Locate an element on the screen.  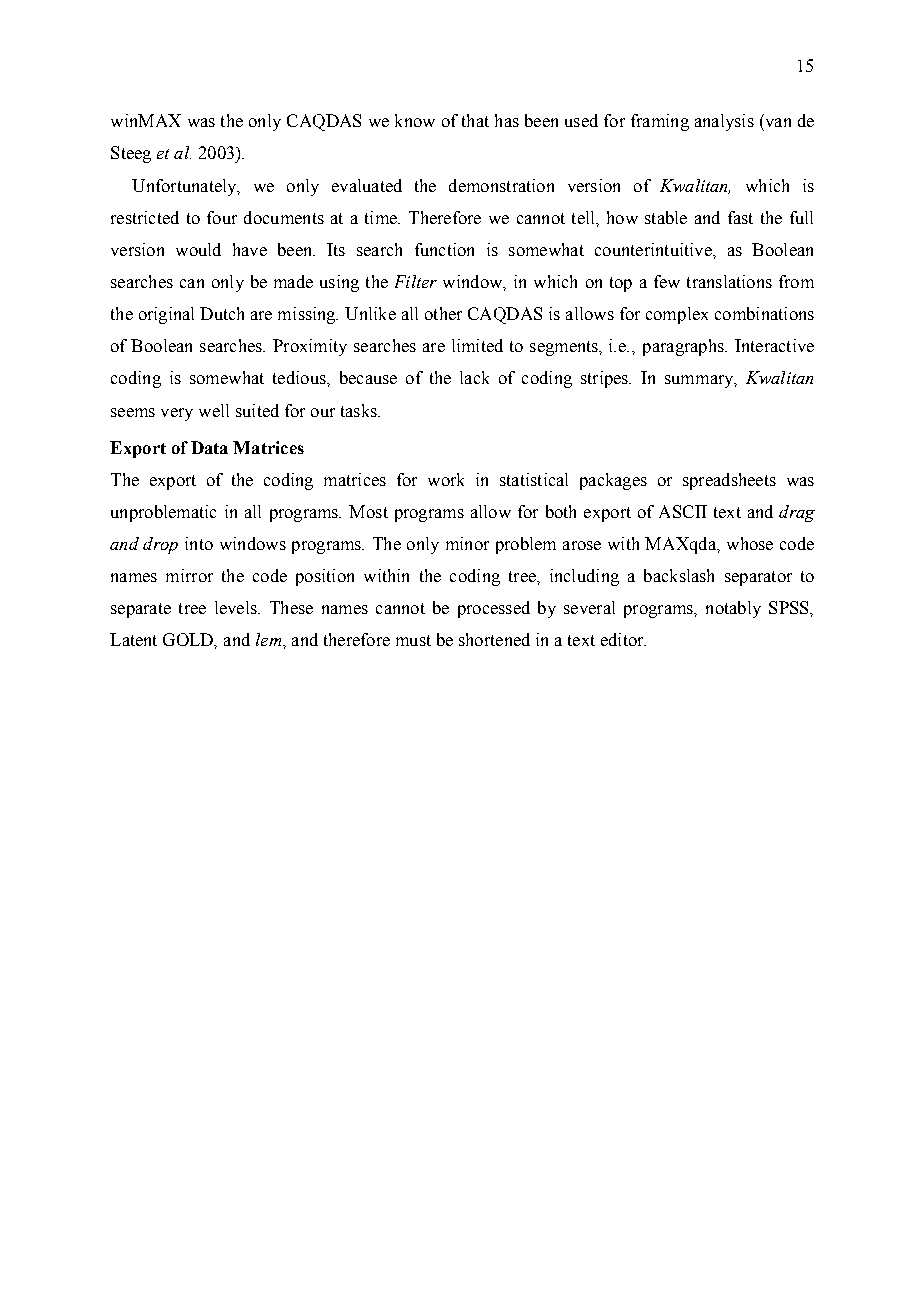
spreadsheets is located at coordinates (729, 481).
